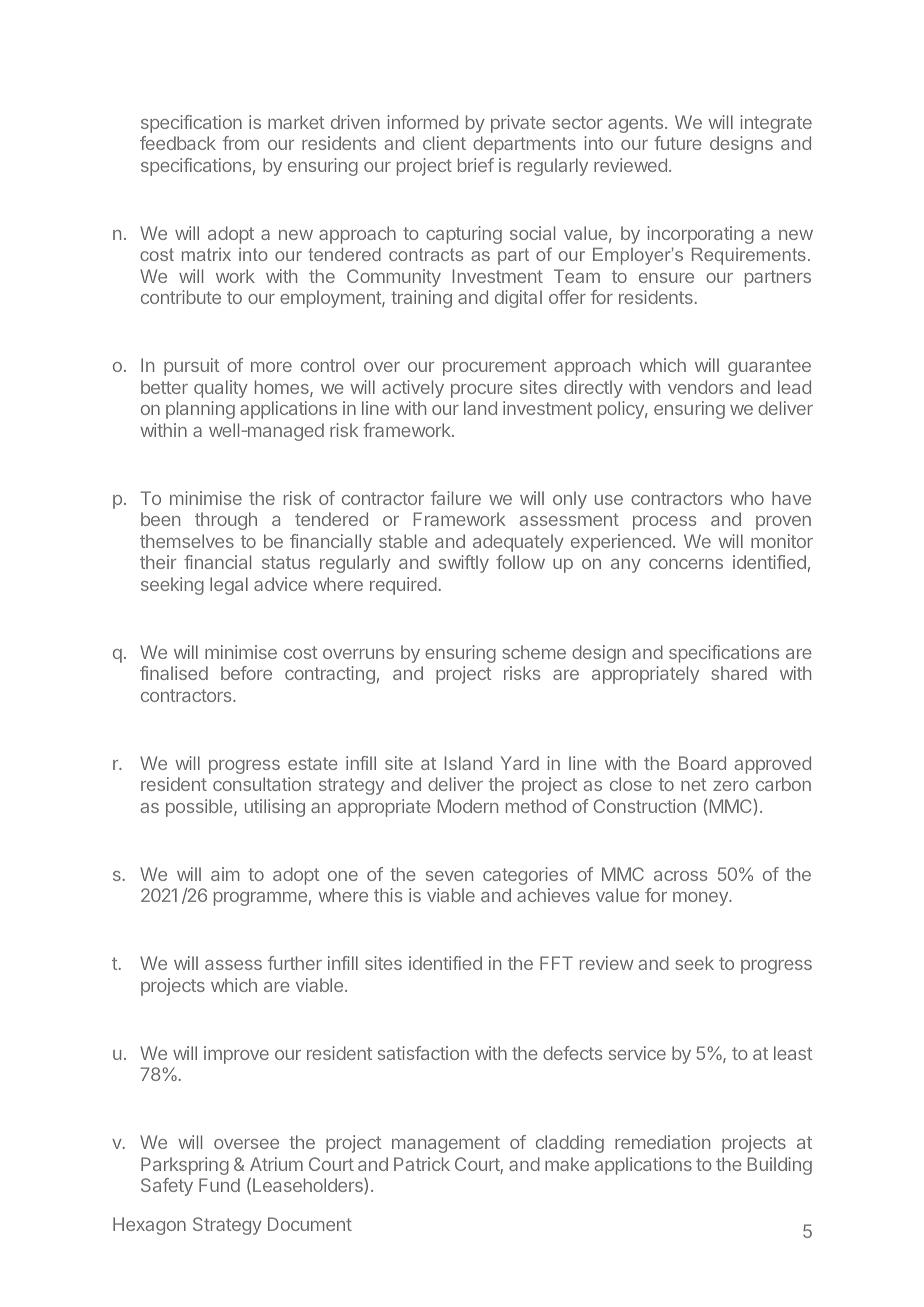  Describe the element at coordinates (701, 899) in the document. I see `money` at that location.
